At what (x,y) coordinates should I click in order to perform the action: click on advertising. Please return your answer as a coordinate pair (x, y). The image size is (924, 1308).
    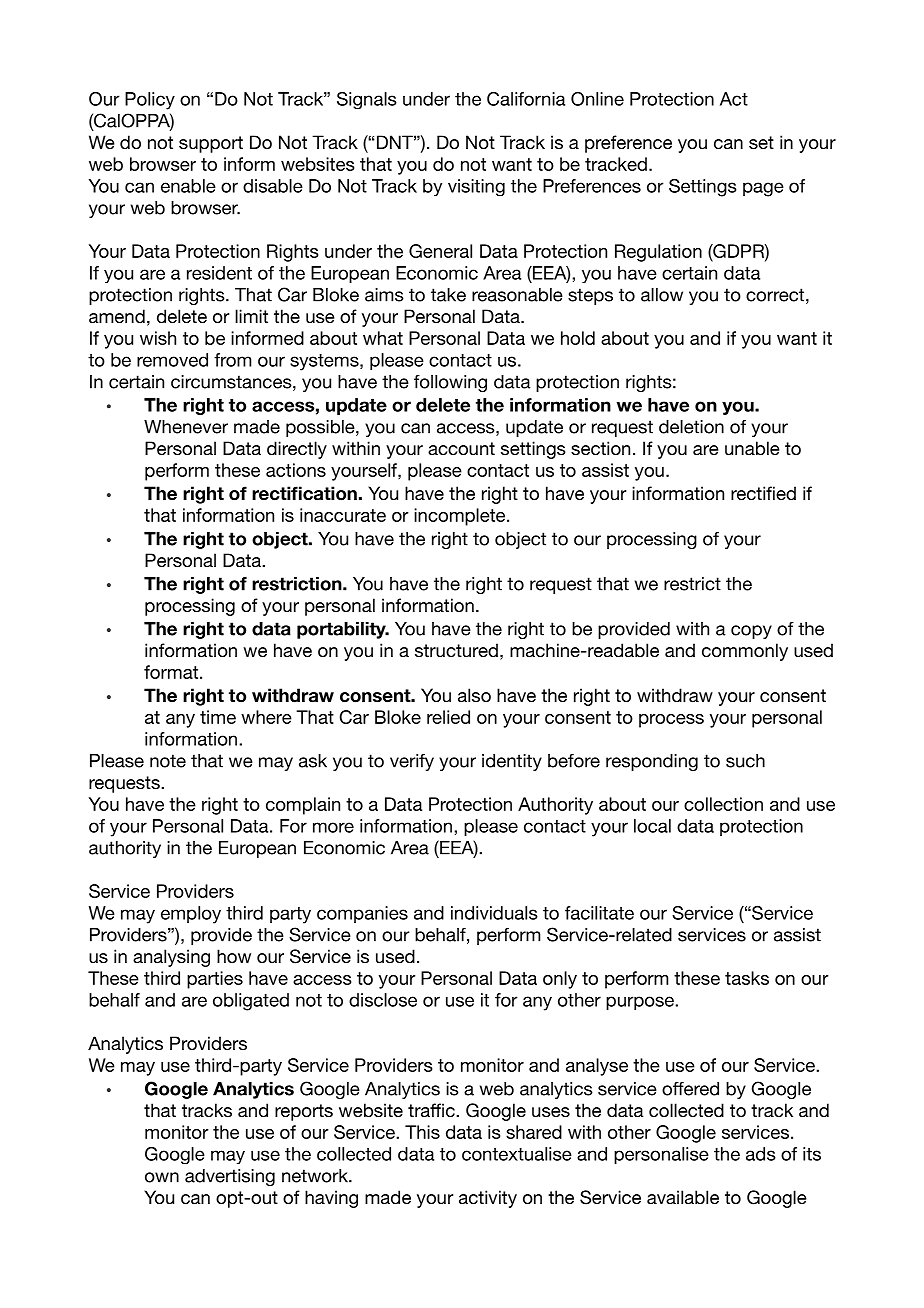
    Looking at the image, I should click on (230, 1177).
